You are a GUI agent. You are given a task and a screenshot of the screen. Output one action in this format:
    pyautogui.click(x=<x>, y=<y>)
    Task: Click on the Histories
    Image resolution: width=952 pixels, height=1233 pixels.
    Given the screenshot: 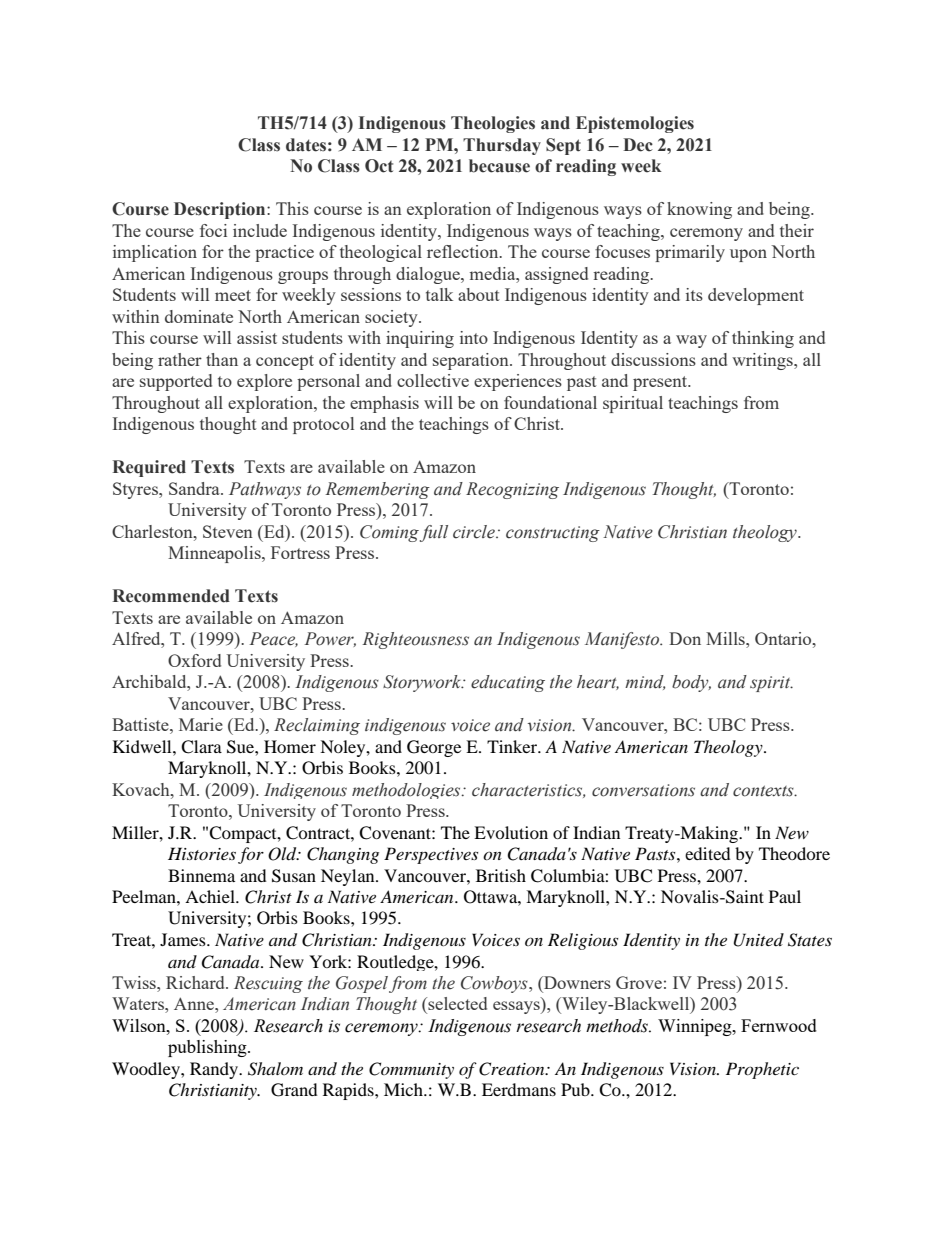 What is the action you would take?
    pyautogui.click(x=202, y=853)
